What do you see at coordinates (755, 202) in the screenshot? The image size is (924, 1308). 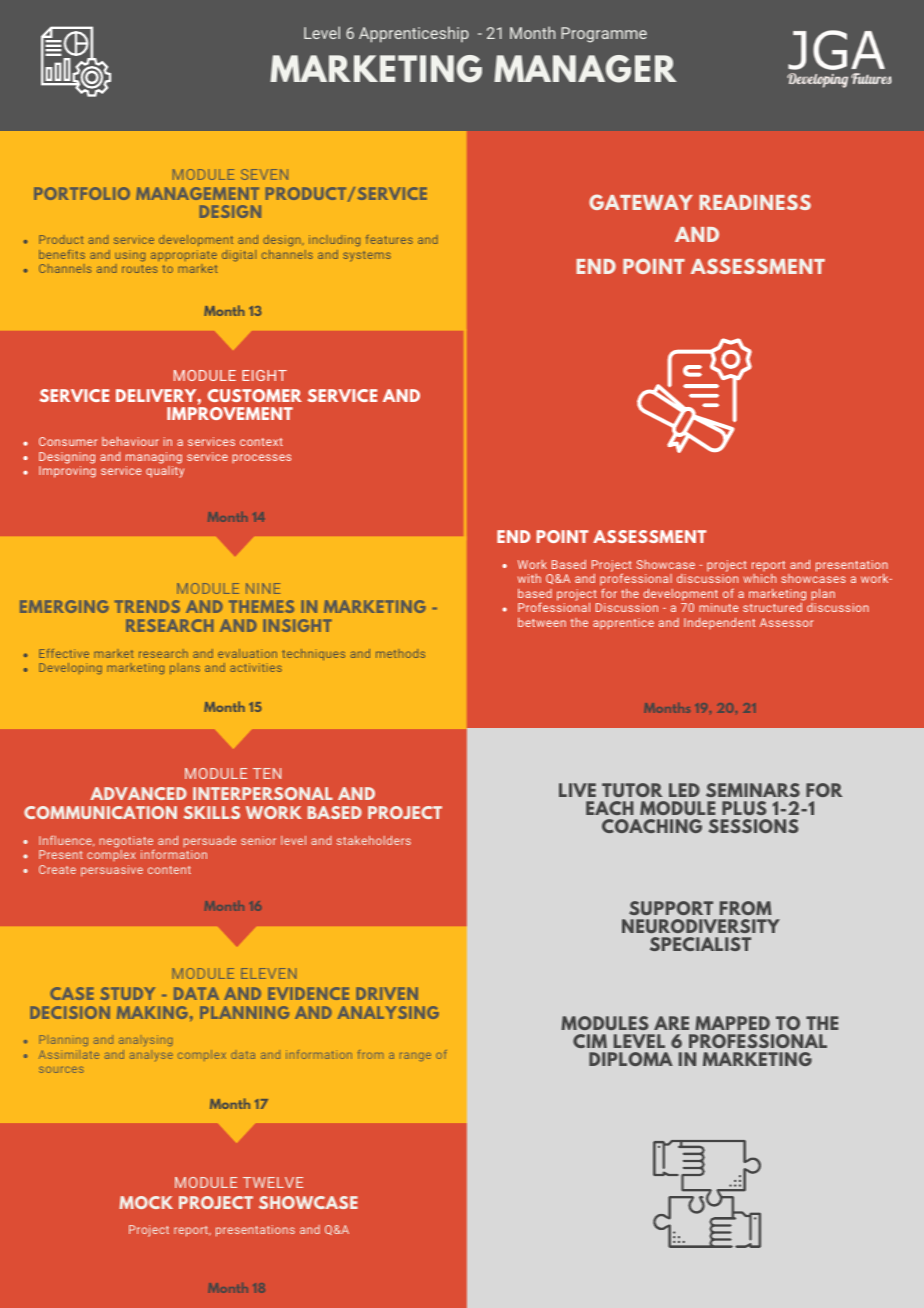 I see `READINESS` at bounding box center [755, 202].
